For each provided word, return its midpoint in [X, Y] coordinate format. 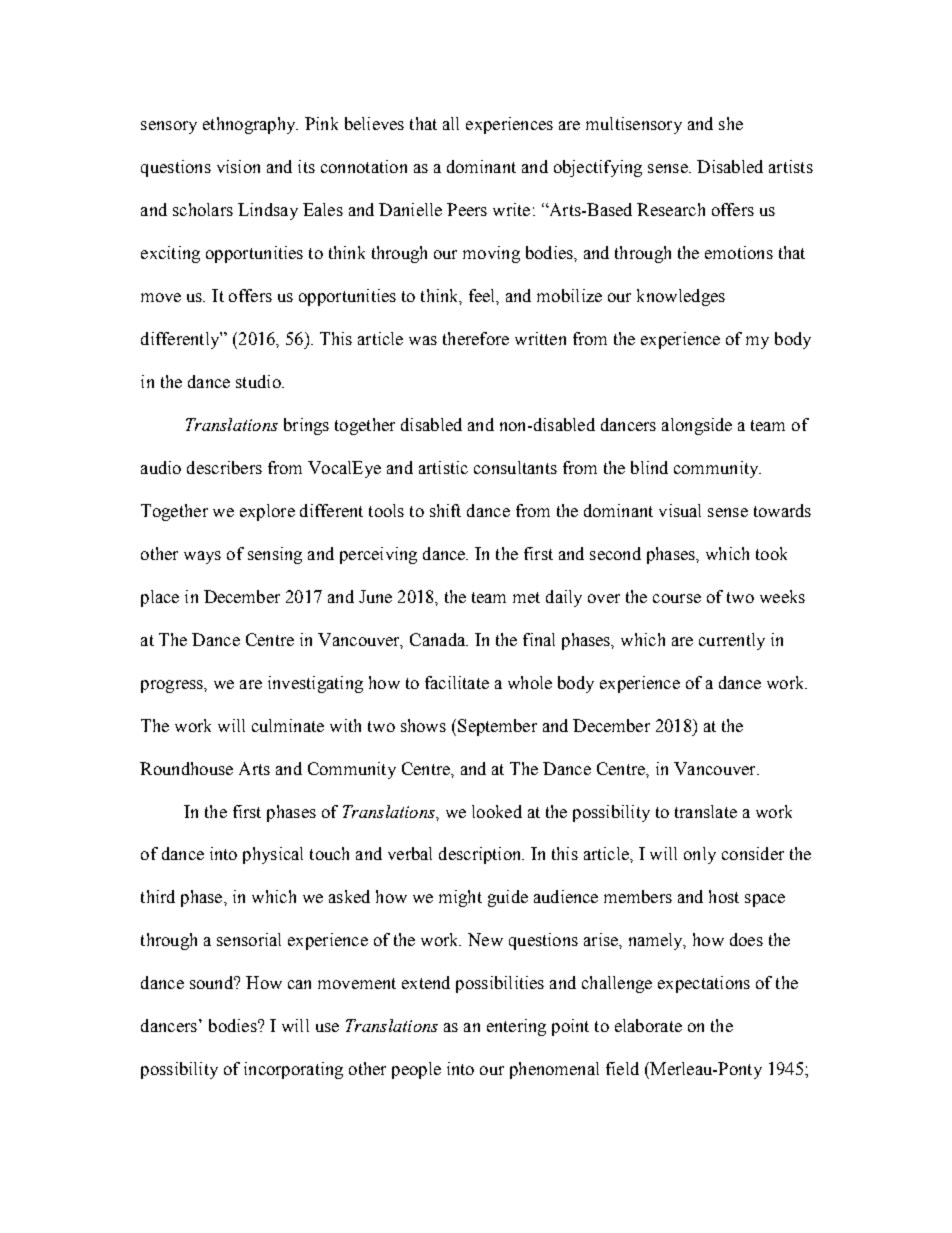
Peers [467, 209]
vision [238, 166]
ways [202, 557]
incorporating [293, 1070]
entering [516, 1027]
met [526, 597]
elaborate [648, 1025]
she [731, 123]
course [677, 598]
